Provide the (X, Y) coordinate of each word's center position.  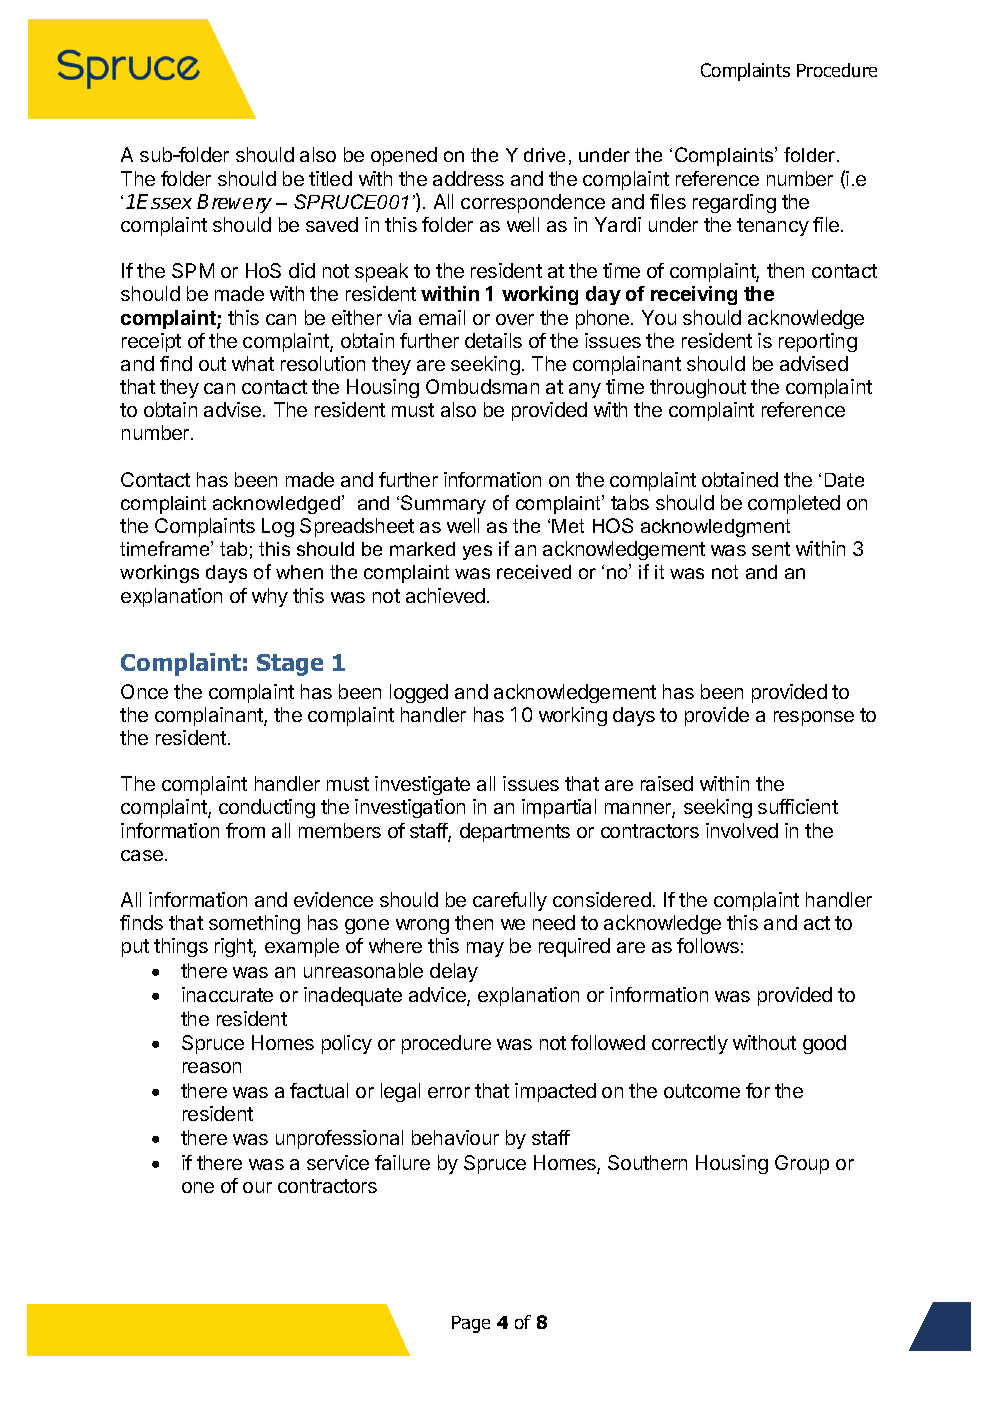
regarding (734, 203)
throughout (698, 388)
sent (771, 549)
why (270, 597)
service (338, 1162)
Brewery (234, 203)
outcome (702, 1091)
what (253, 363)
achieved (445, 595)
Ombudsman (482, 386)
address (468, 178)
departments (515, 832)
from (245, 830)
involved (742, 830)
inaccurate (227, 994)
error (449, 1092)
